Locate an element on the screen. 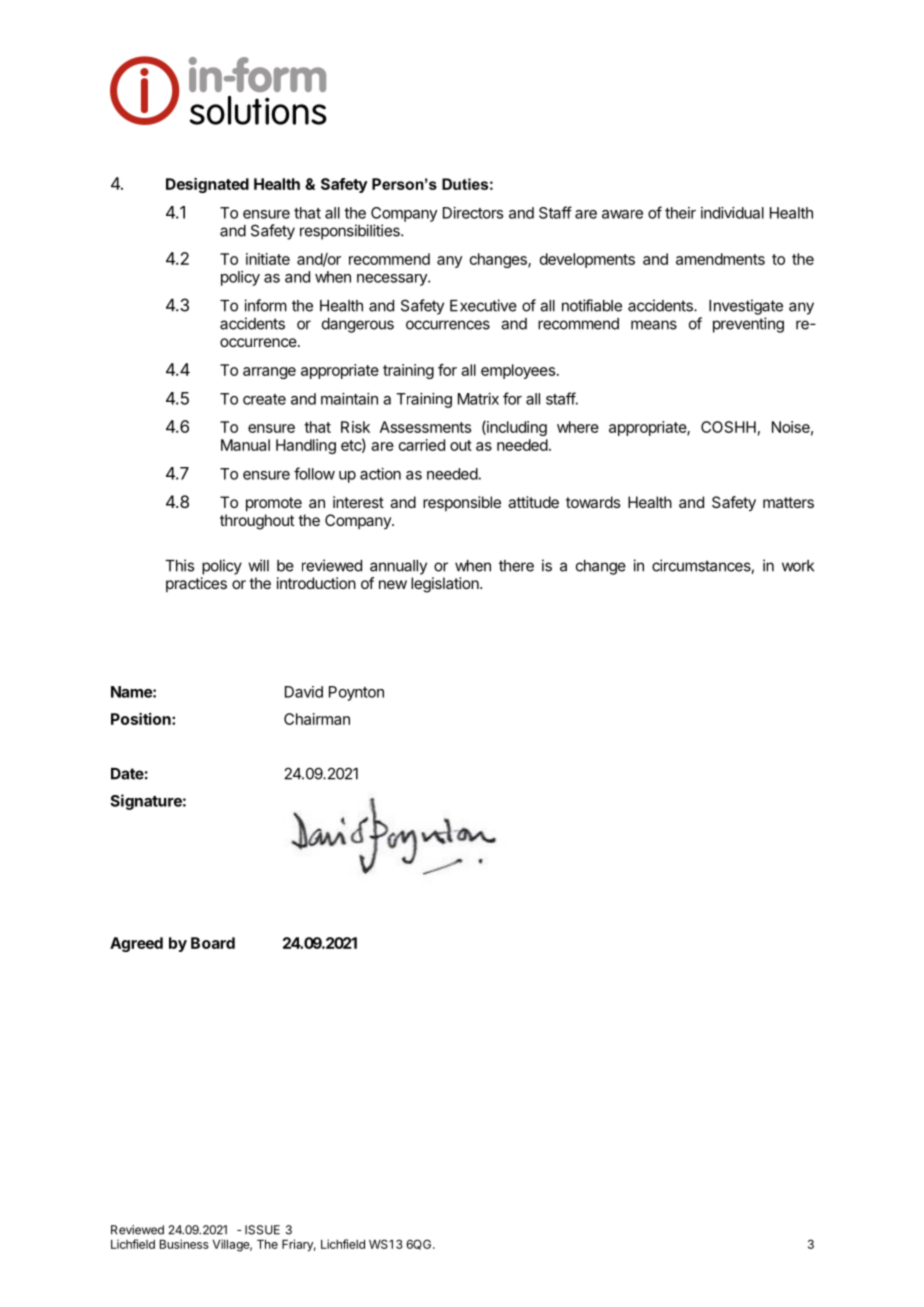  Chairman is located at coordinates (317, 719).
